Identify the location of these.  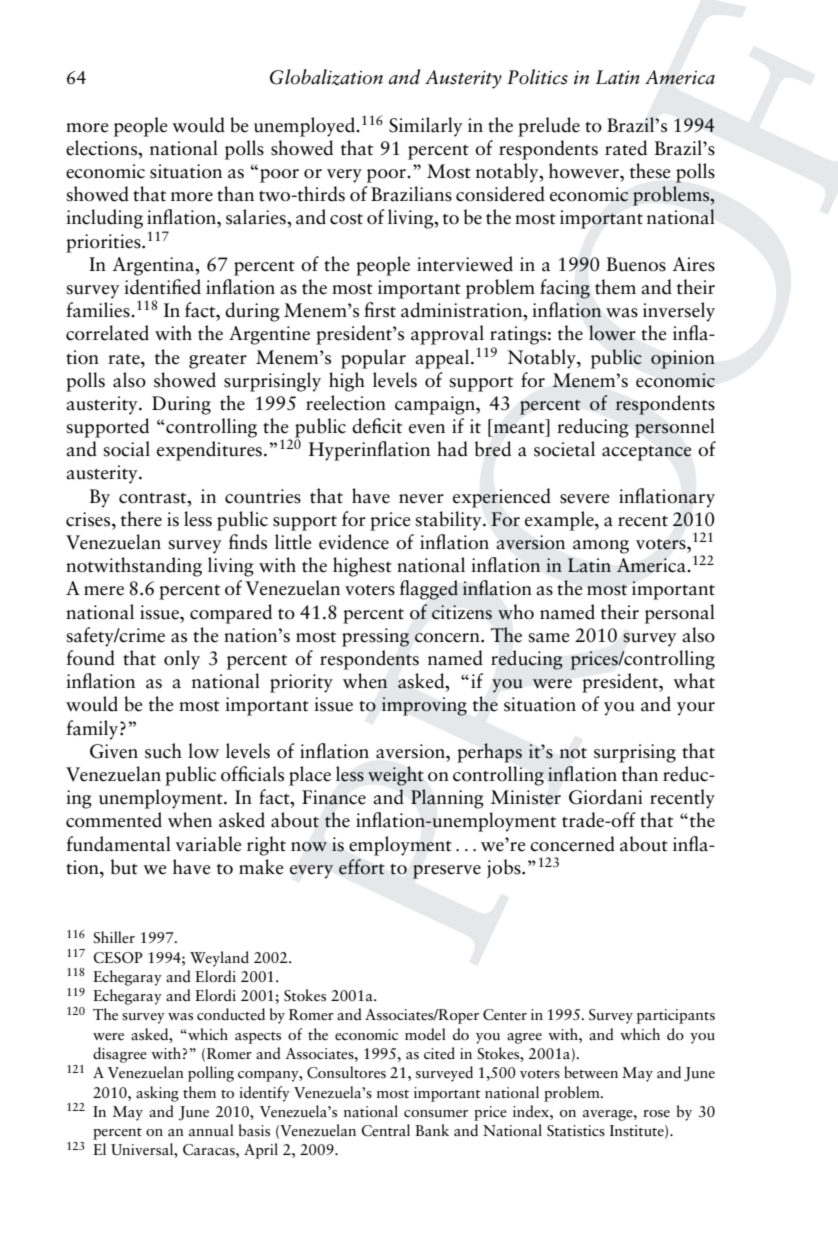
(650, 171).
